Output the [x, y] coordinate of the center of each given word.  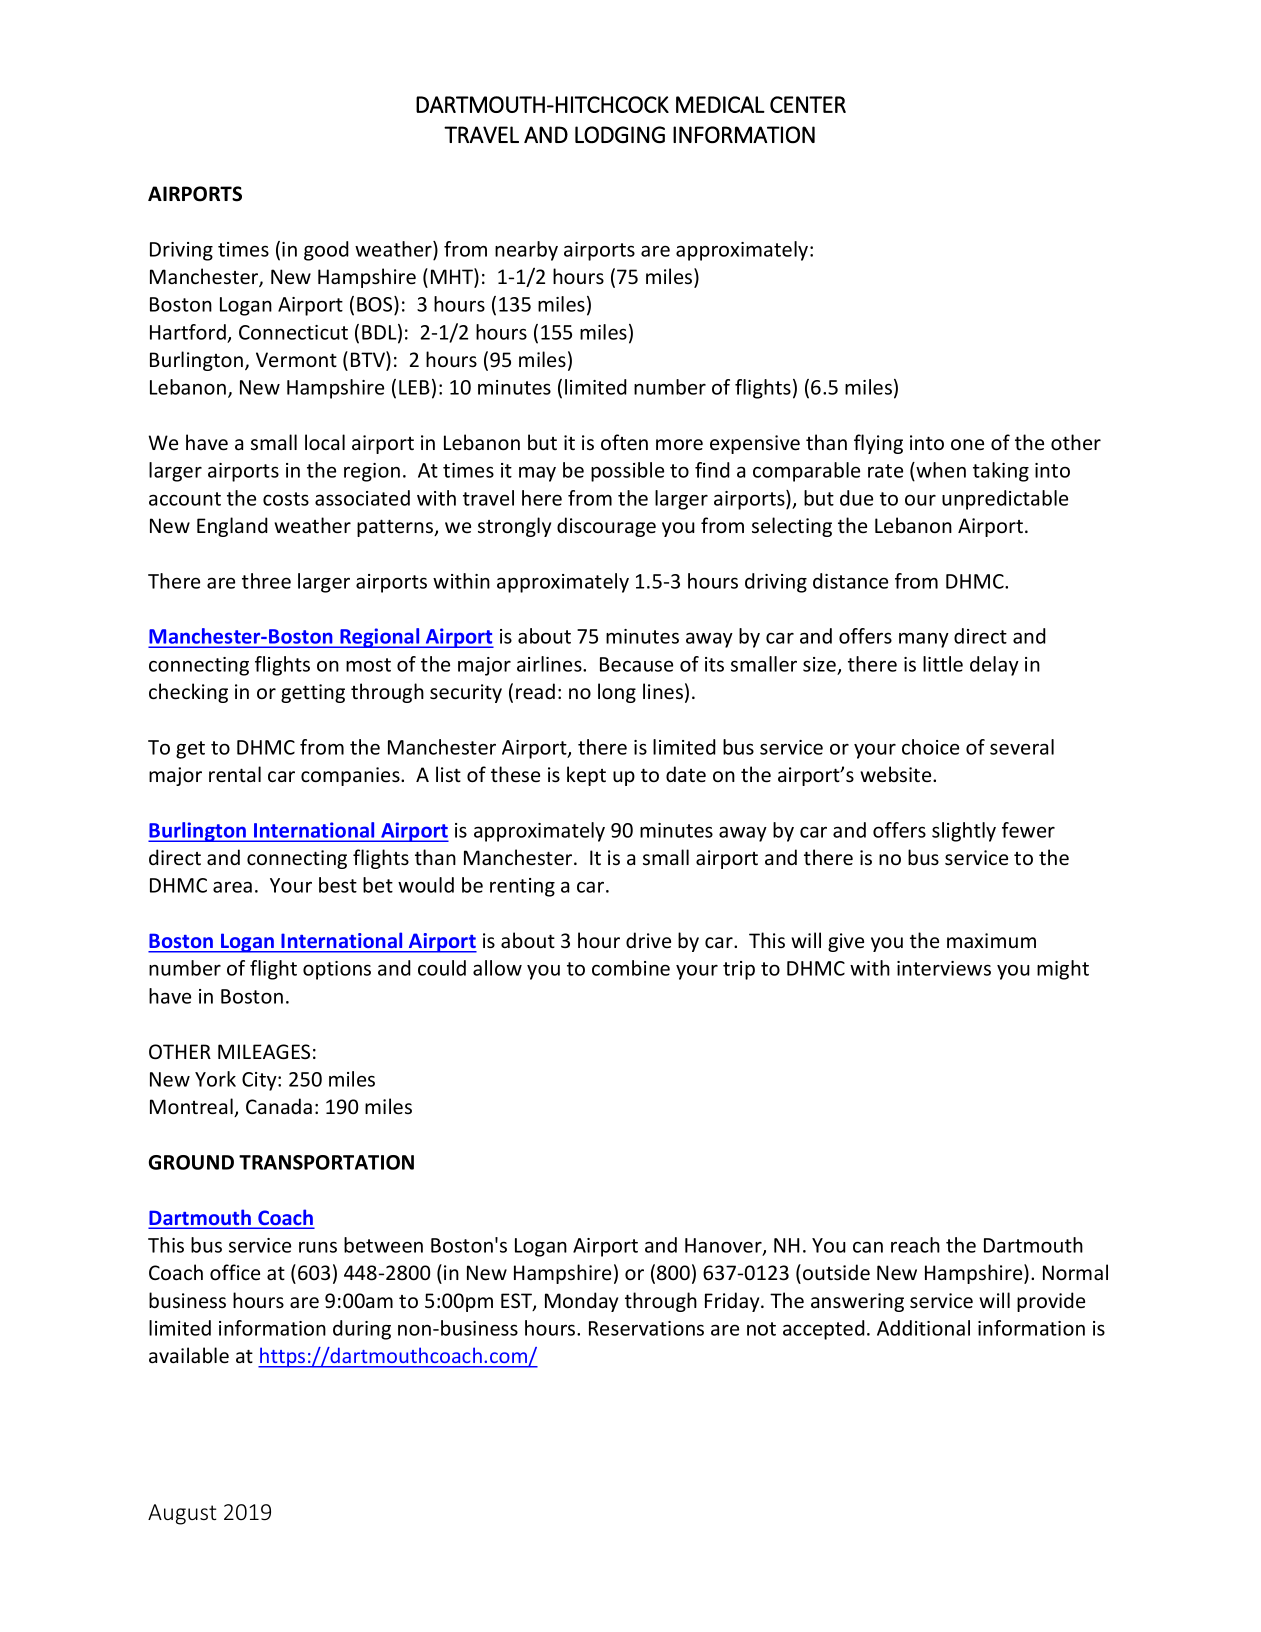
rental [235, 774]
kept [586, 776]
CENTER [808, 104]
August [182, 1514]
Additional [923, 1328]
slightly [964, 832]
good [326, 251]
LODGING [620, 134]
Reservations [646, 1328]
